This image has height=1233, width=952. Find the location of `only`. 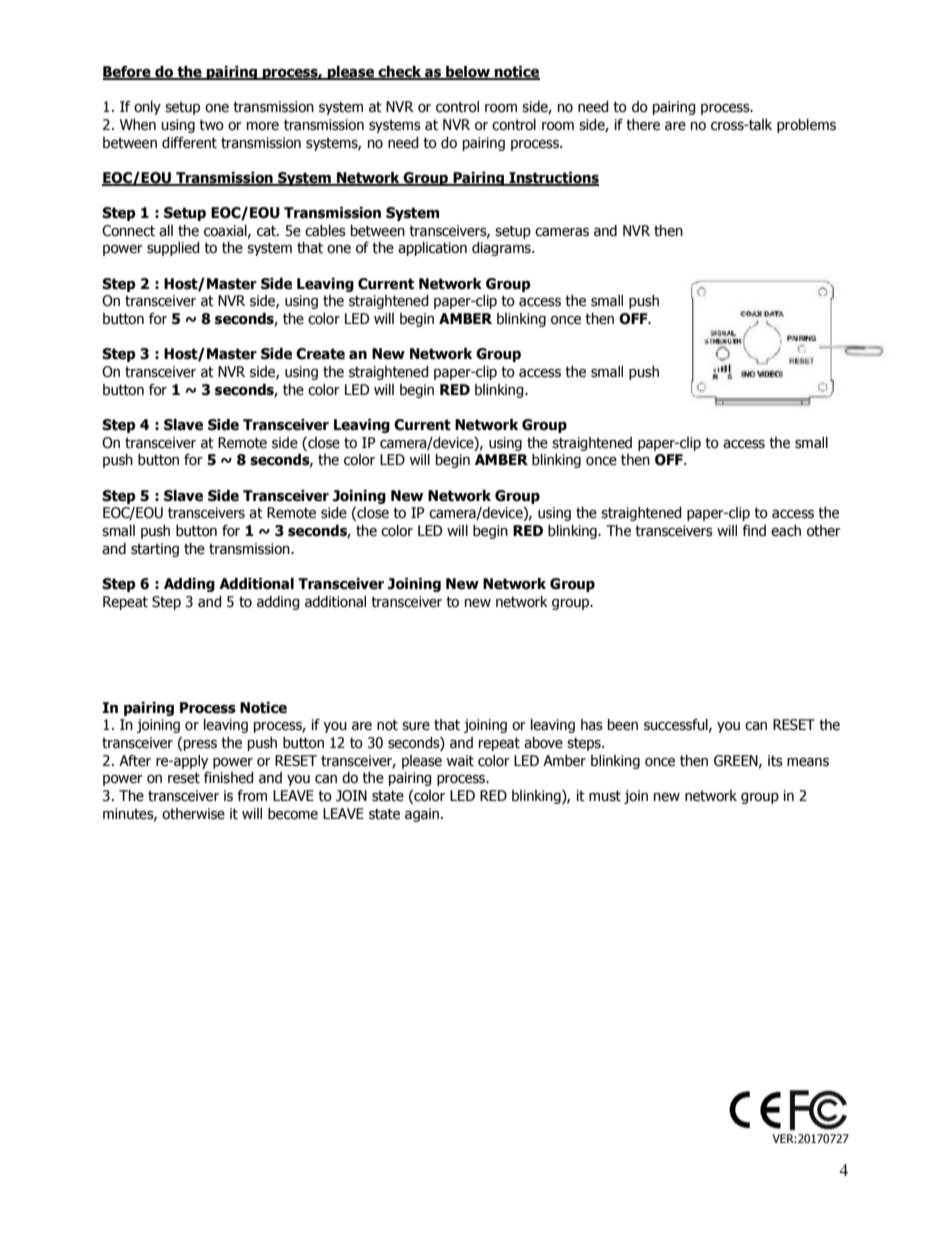

only is located at coordinates (147, 108).
